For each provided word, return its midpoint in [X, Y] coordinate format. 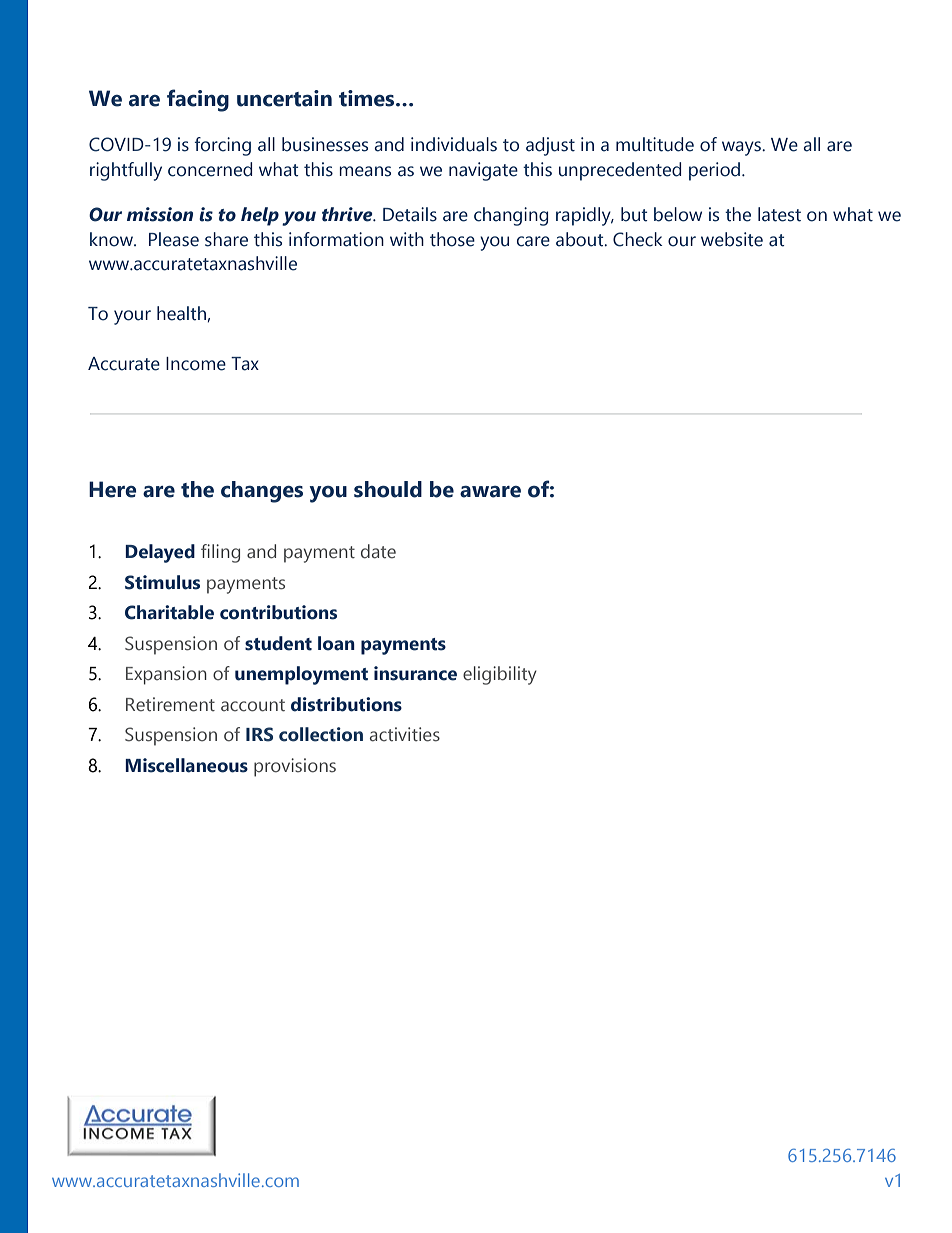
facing [198, 100]
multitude [655, 144]
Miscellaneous [186, 765]
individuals [454, 144]
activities [405, 734]
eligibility [500, 675]
